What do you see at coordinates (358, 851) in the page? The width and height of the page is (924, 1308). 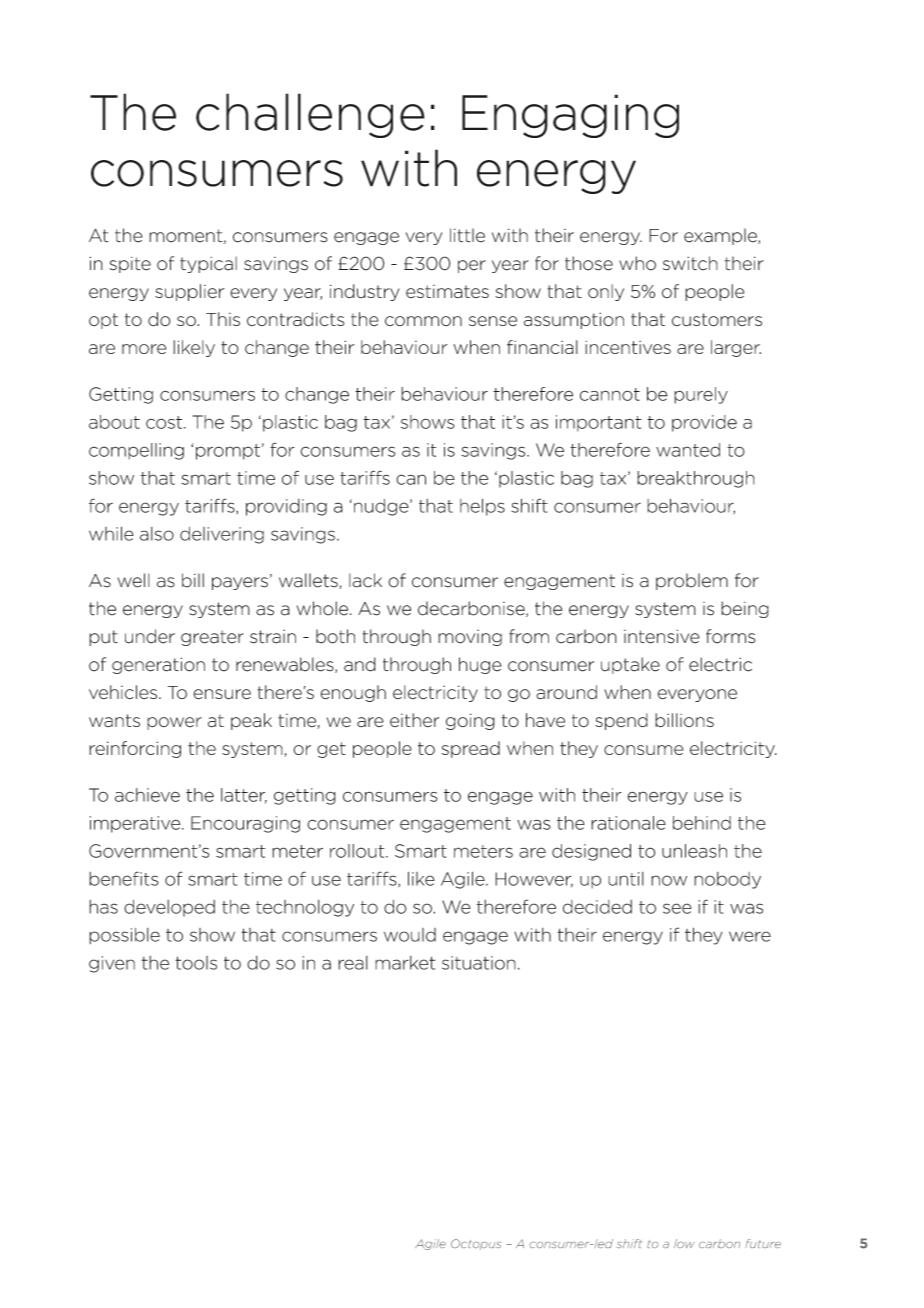 I see `rollout` at bounding box center [358, 851].
